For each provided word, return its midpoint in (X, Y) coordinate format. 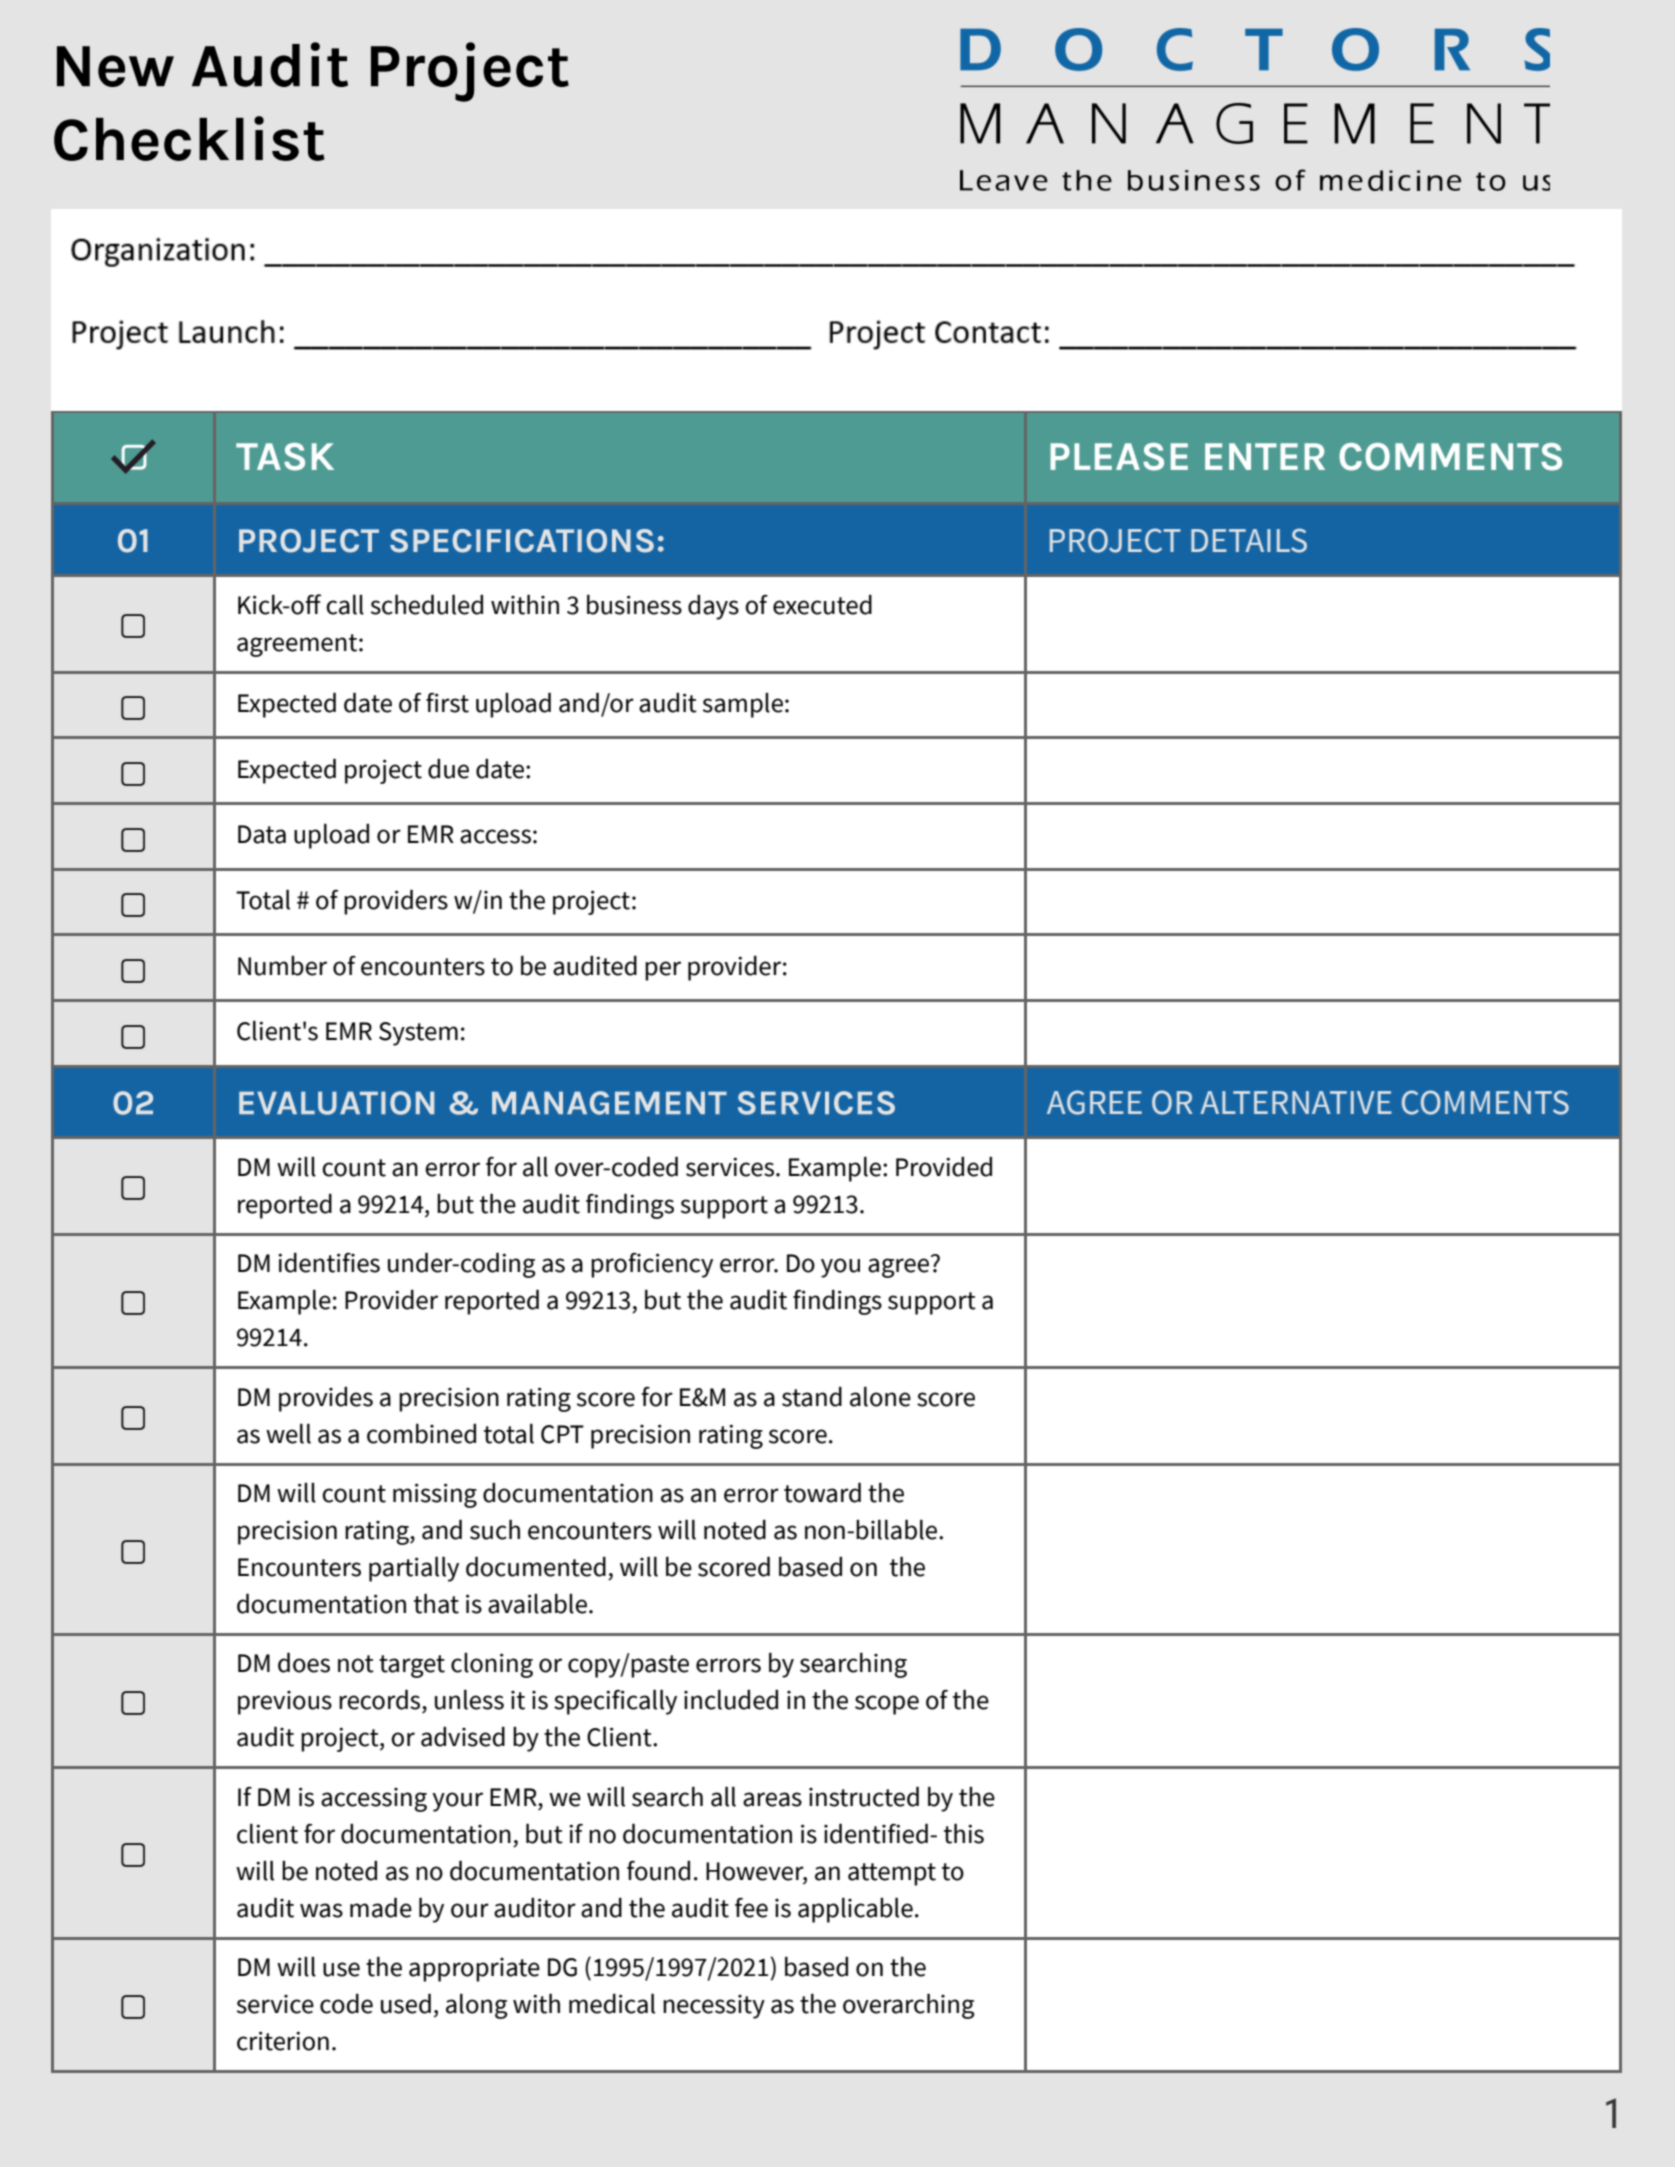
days (713, 607)
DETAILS (1249, 540)
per (663, 971)
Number (282, 966)
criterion (283, 2041)
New (115, 66)
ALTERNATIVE (1296, 1102)
